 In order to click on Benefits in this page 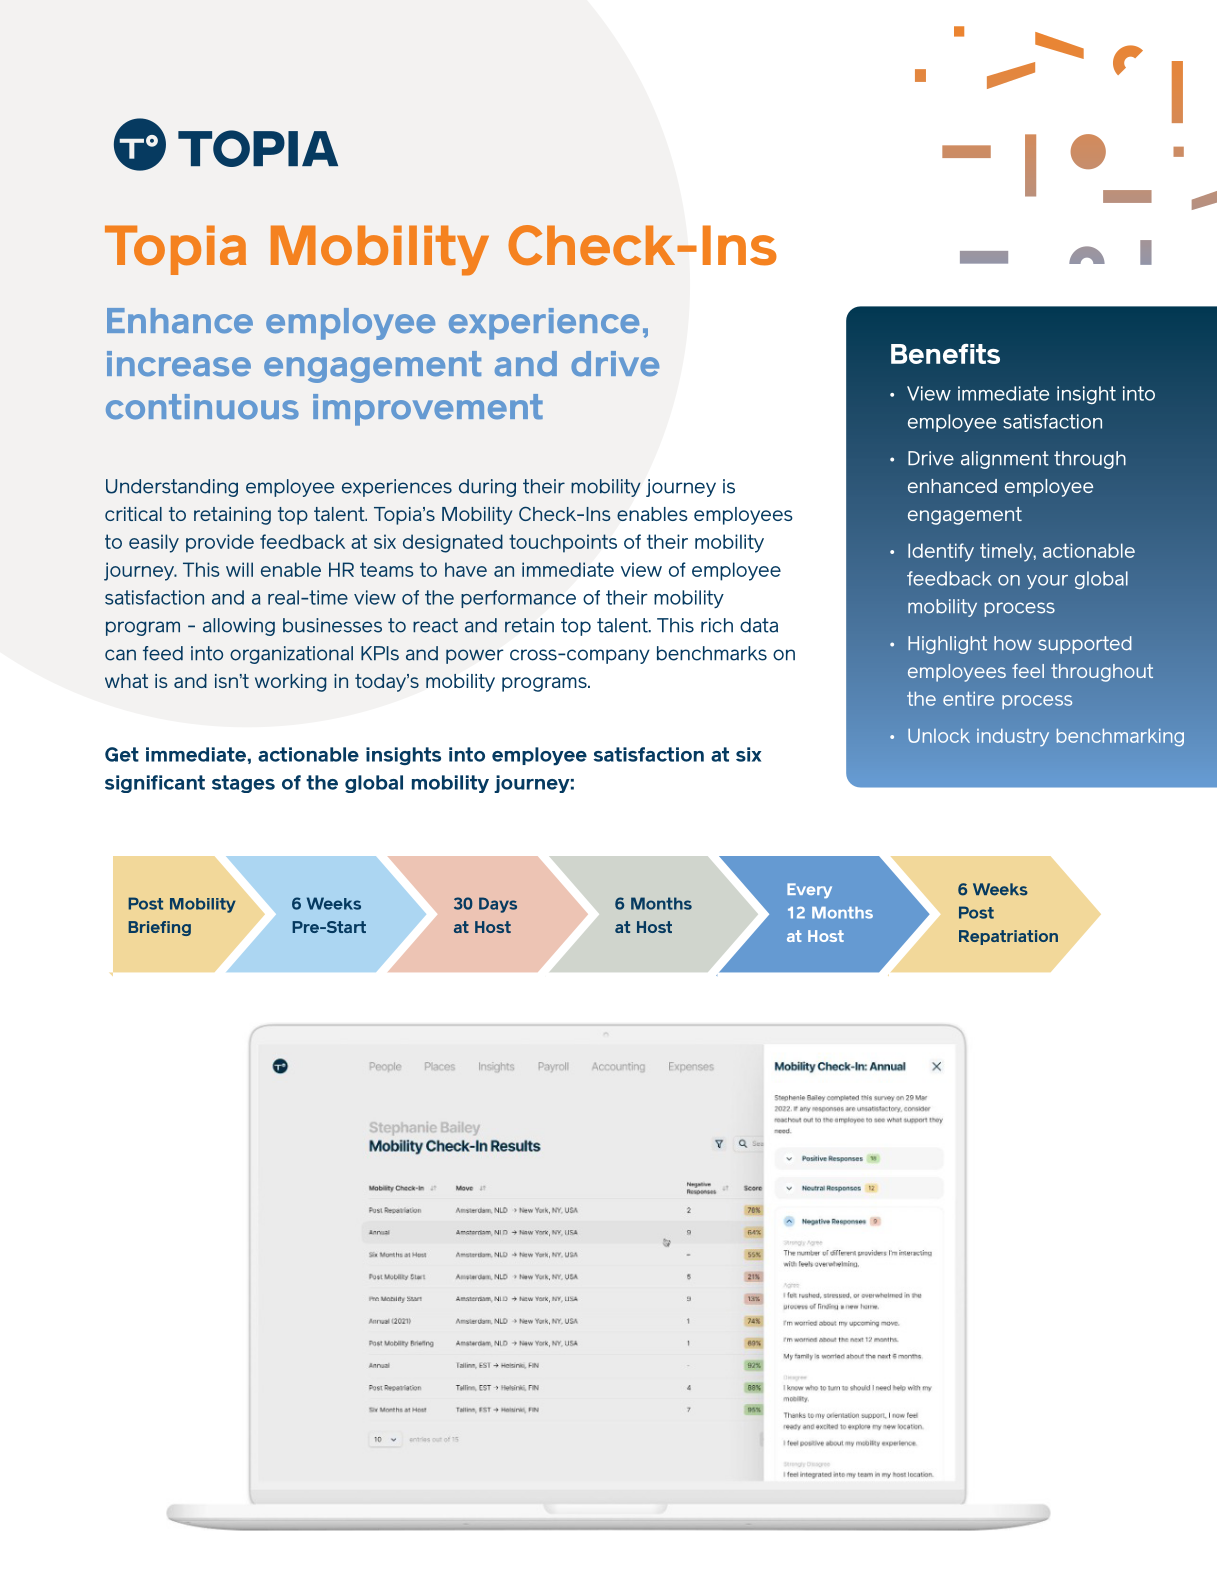, I will do `click(945, 354)`.
